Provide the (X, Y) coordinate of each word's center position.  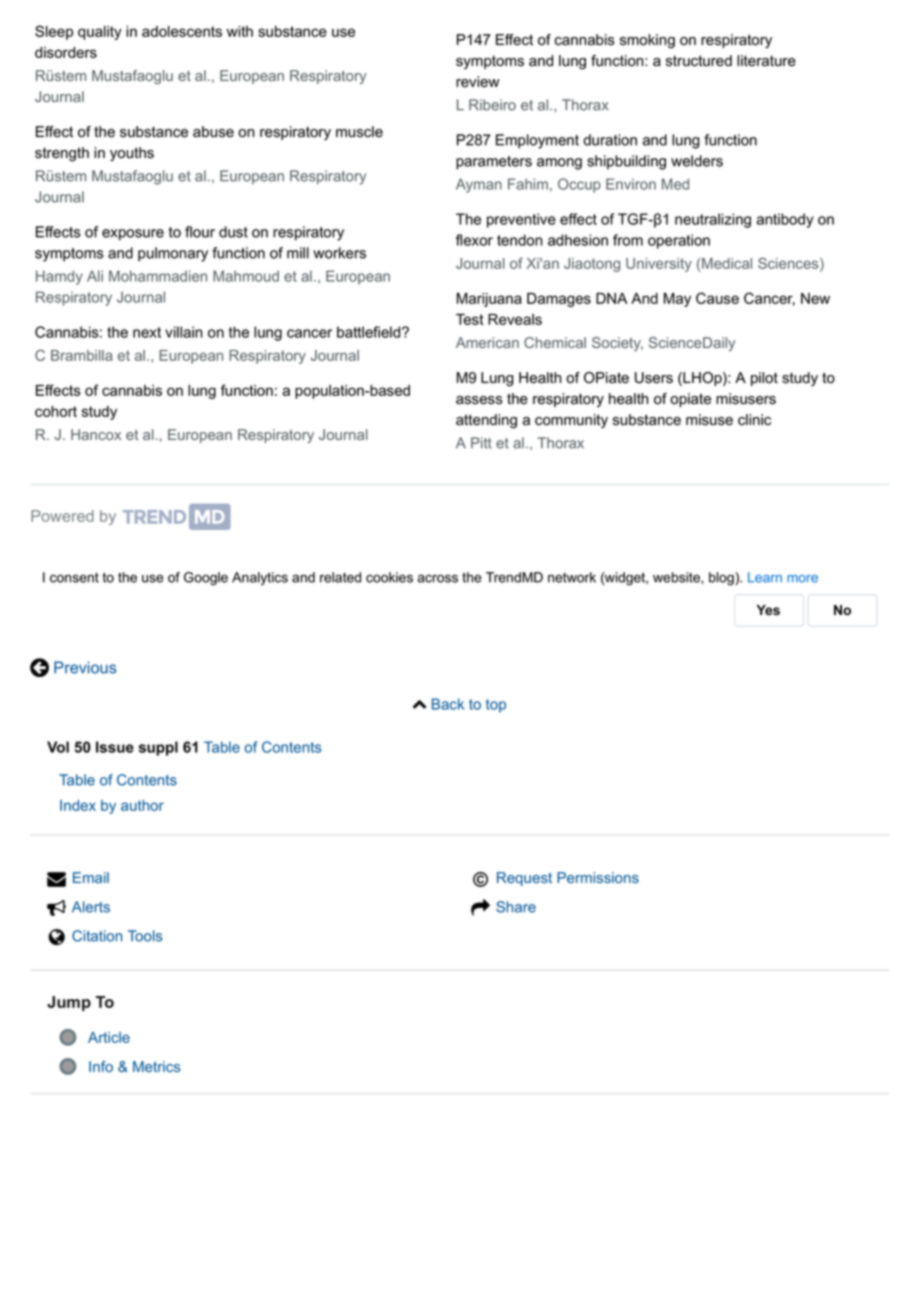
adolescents (182, 31)
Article (109, 1037)
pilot (764, 379)
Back (448, 704)
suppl (158, 748)
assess (479, 400)
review (477, 82)
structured (699, 61)
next (147, 332)
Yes (768, 610)
